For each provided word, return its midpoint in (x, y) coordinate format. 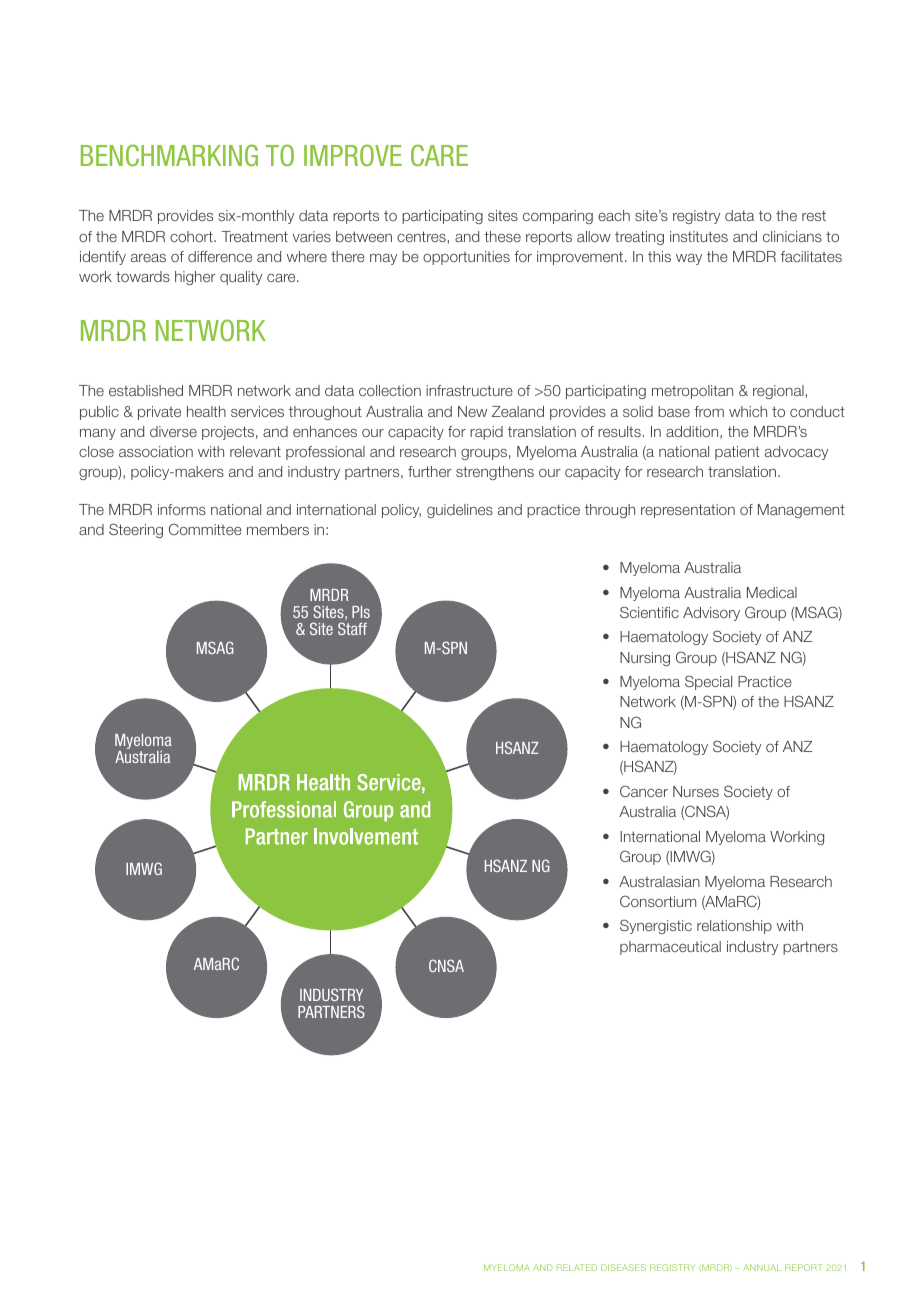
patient (737, 453)
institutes (699, 236)
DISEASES (623, 1267)
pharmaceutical (670, 948)
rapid (486, 433)
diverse (173, 431)
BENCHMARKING (169, 155)
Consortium (658, 901)
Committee (205, 529)
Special (708, 682)
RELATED (577, 1267)
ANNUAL (762, 1267)
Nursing (645, 659)
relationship (734, 927)
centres (421, 236)
